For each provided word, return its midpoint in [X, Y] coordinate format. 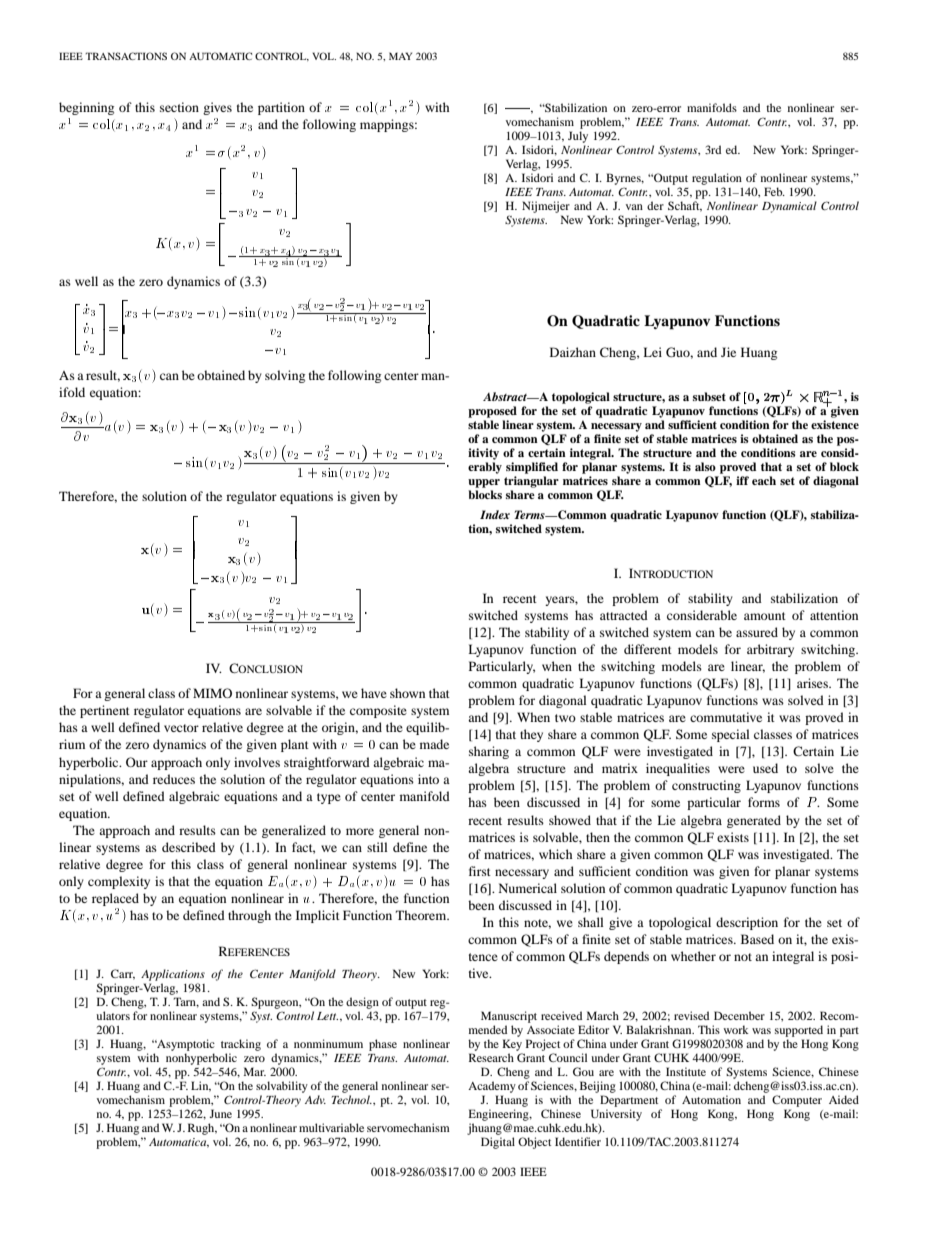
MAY [400, 56]
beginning [86, 108]
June [220, 1113]
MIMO [212, 693]
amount [765, 616]
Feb [774, 191]
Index [495, 514]
